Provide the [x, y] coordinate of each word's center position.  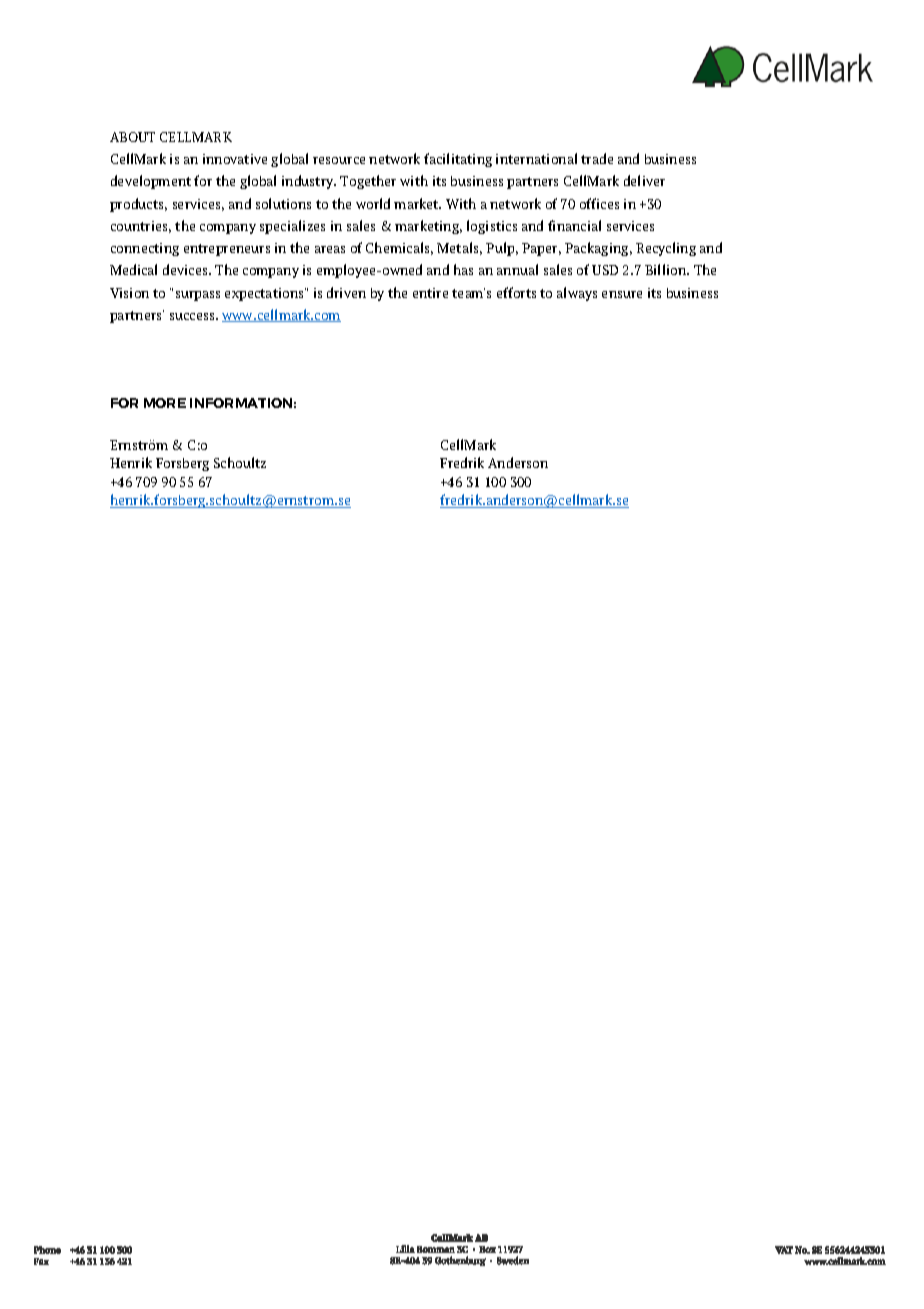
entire [430, 293]
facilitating [458, 160]
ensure [622, 294]
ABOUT [132, 137]
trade [597, 158]
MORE [165, 403]
